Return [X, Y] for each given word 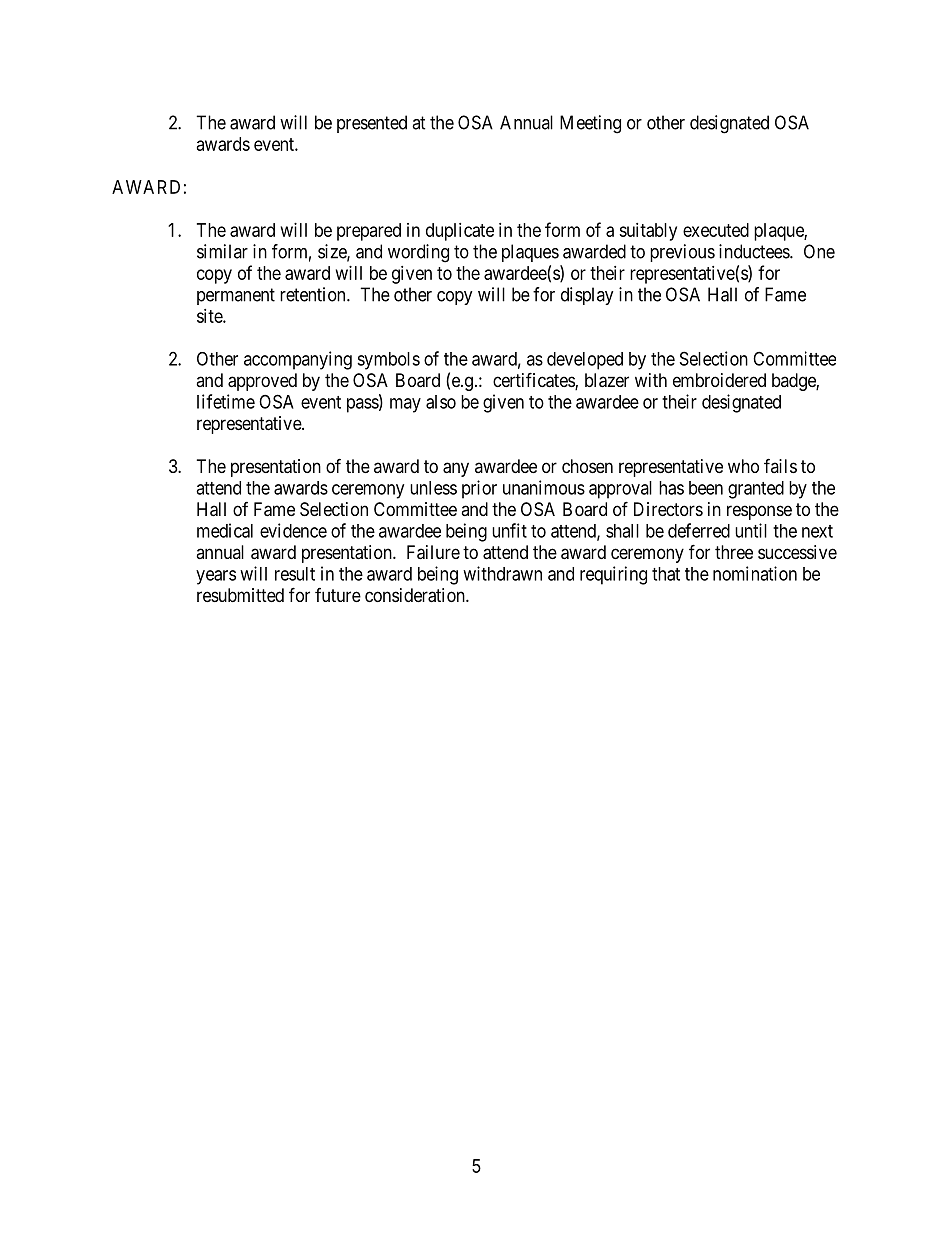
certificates [534, 381]
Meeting [590, 124]
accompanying [298, 360]
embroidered [719, 380]
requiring [613, 575]
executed [716, 230]
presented [372, 124]
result [295, 574]
